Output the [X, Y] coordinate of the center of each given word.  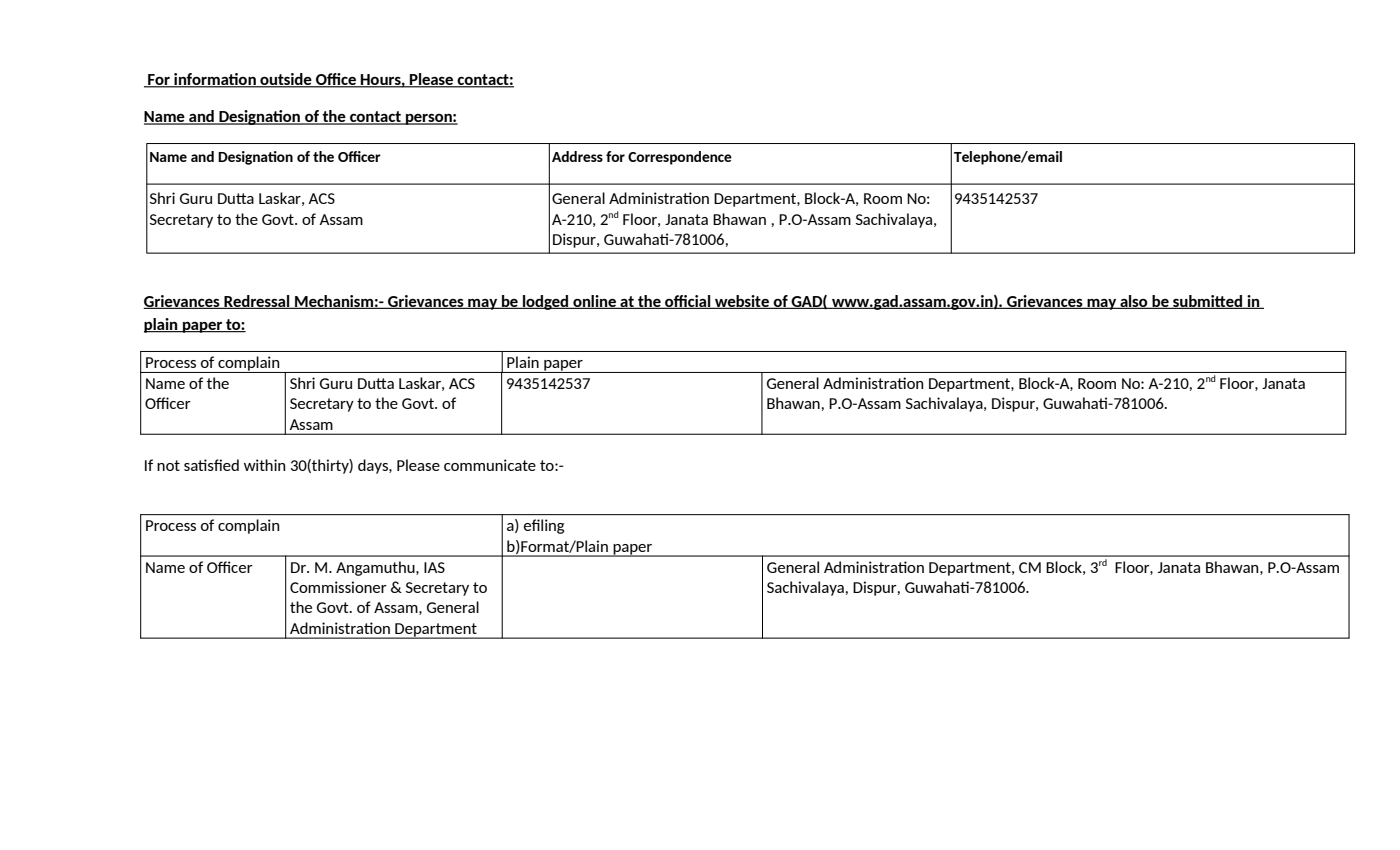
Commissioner [338, 587]
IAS [434, 567]
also [1134, 302]
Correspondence [680, 158]
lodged [546, 302]
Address [577, 156]
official [688, 302]
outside [286, 80]
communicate [490, 465]
